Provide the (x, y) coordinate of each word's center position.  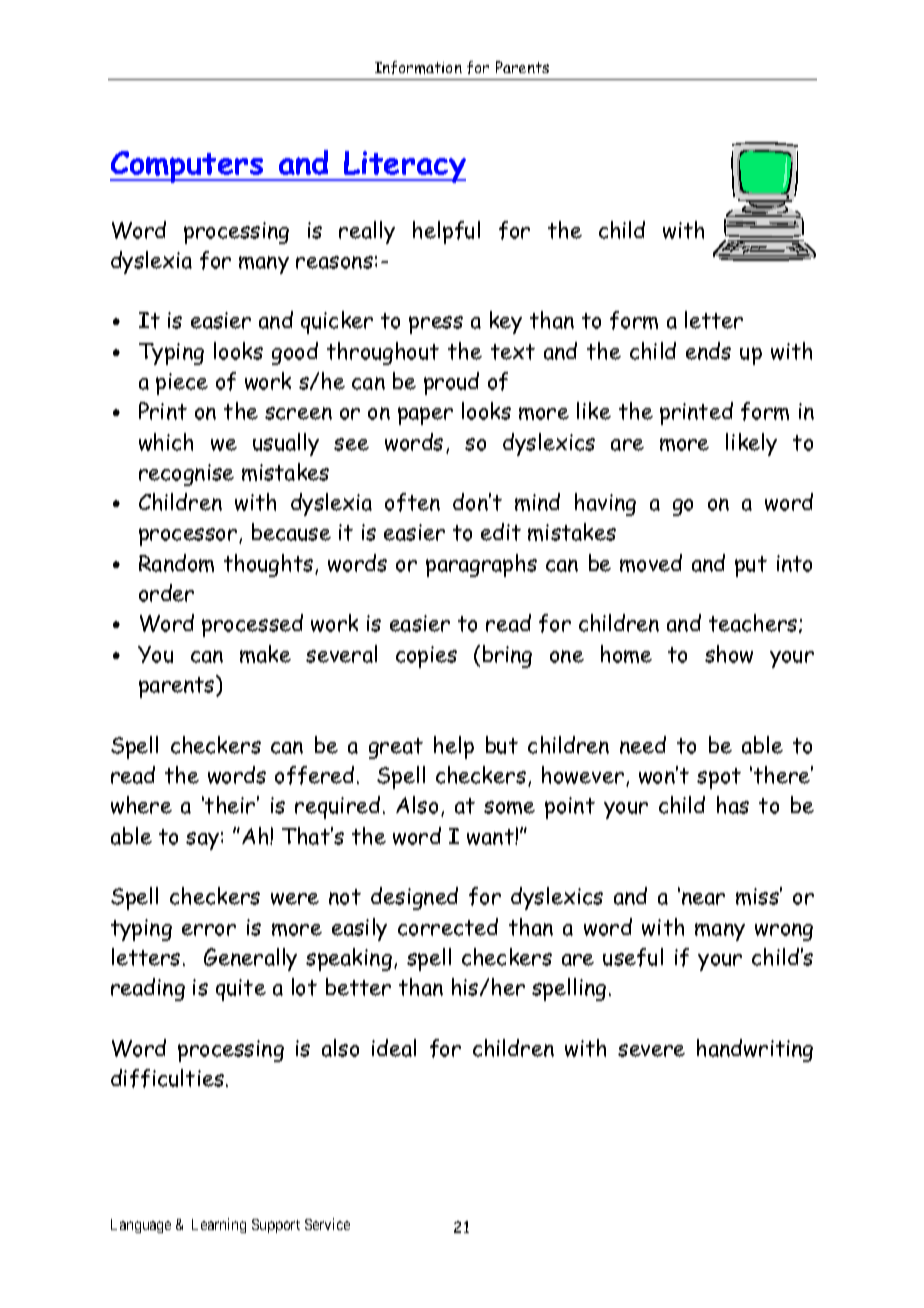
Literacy (404, 167)
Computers (188, 167)
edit (501, 532)
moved (651, 563)
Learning (219, 1225)
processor (189, 537)
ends (708, 351)
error (209, 930)
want (491, 837)
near (703, 898)
